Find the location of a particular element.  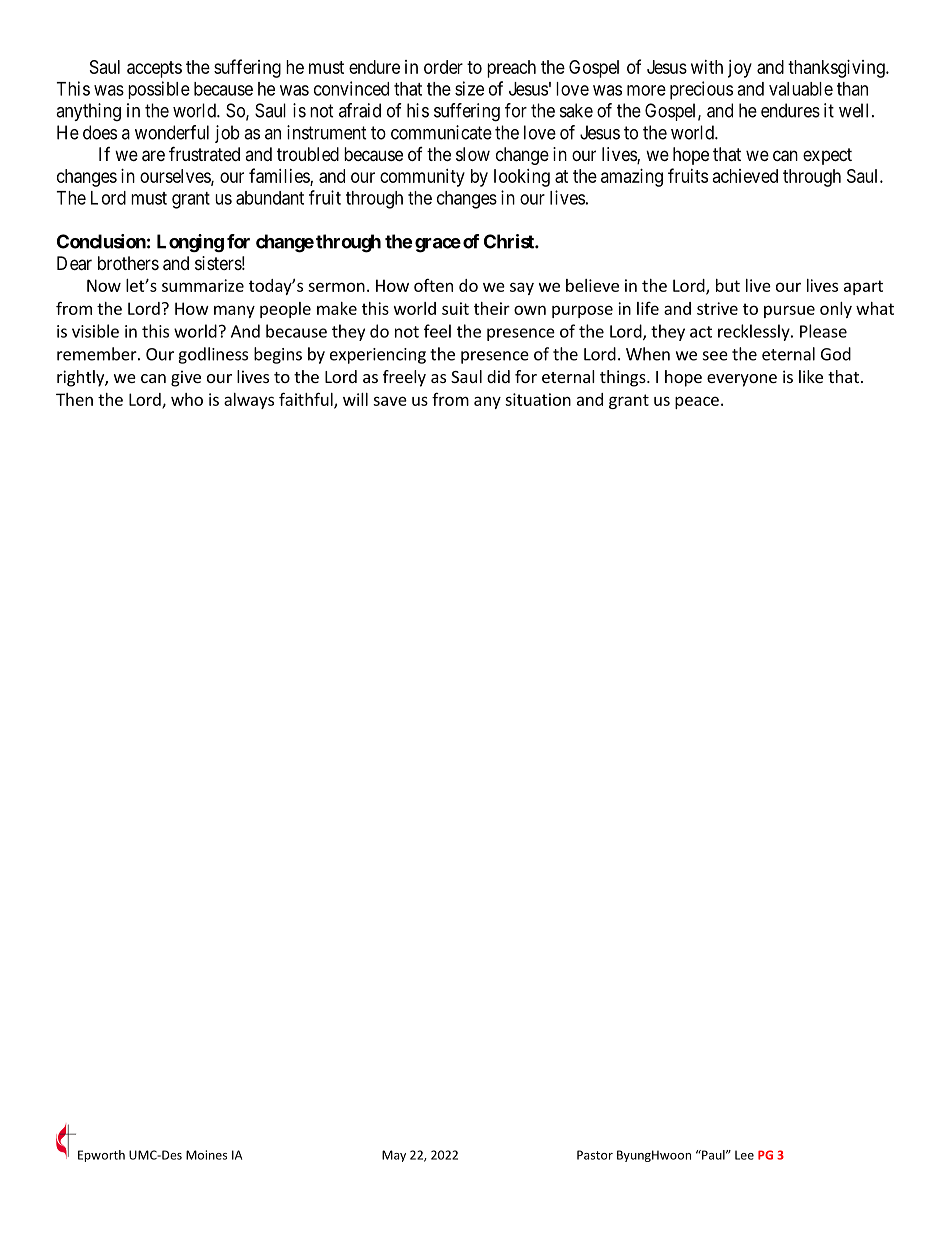

who is located at coordinates (187, 399).
